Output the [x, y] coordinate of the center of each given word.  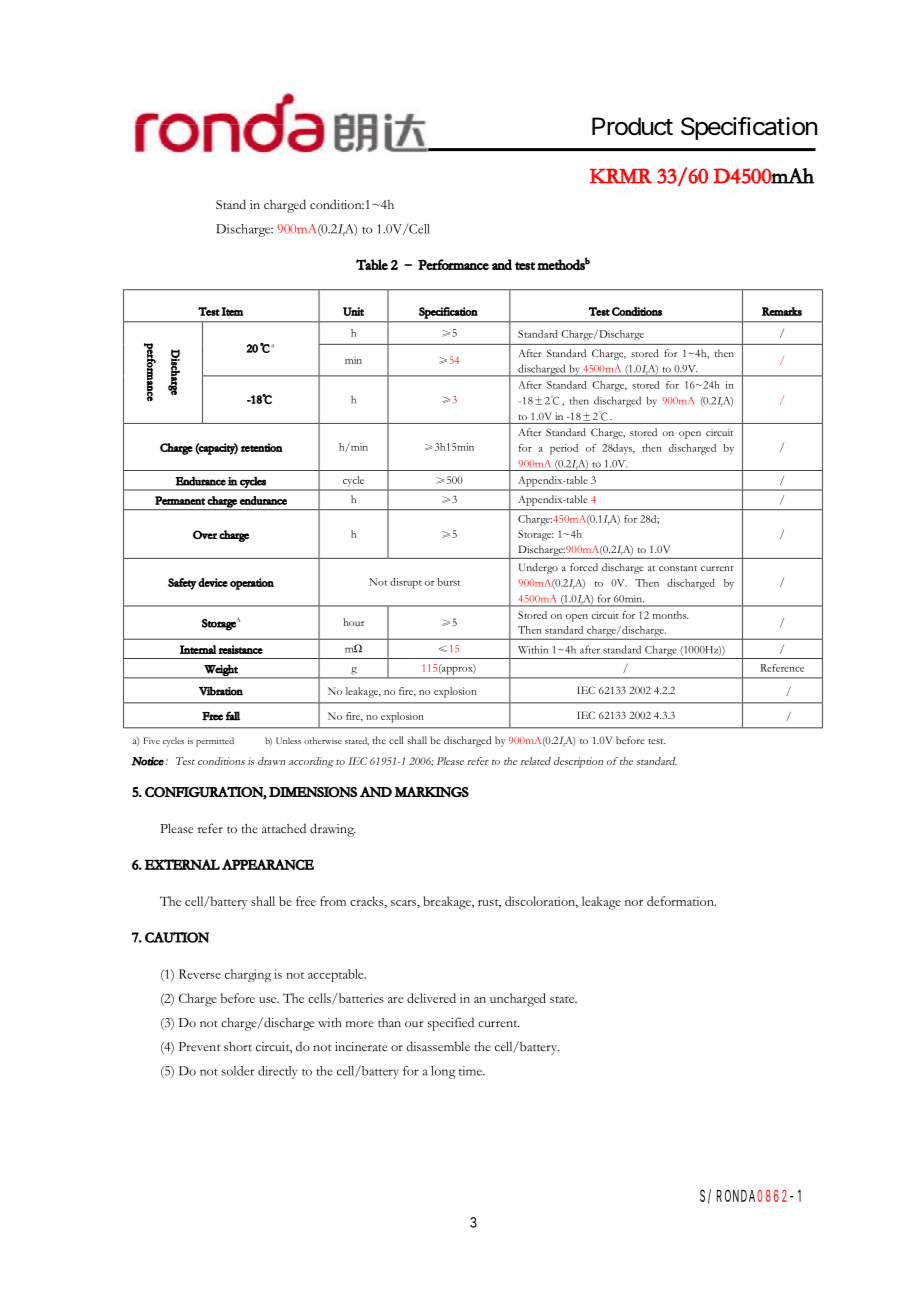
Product [632, 126]
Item [232, 311]
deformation [681, 901]
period [564, 449]
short [238, 1046]
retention [262, 447]
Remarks [782, 311]
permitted [215, 742]
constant [678, 568]
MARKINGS [431, 792]
